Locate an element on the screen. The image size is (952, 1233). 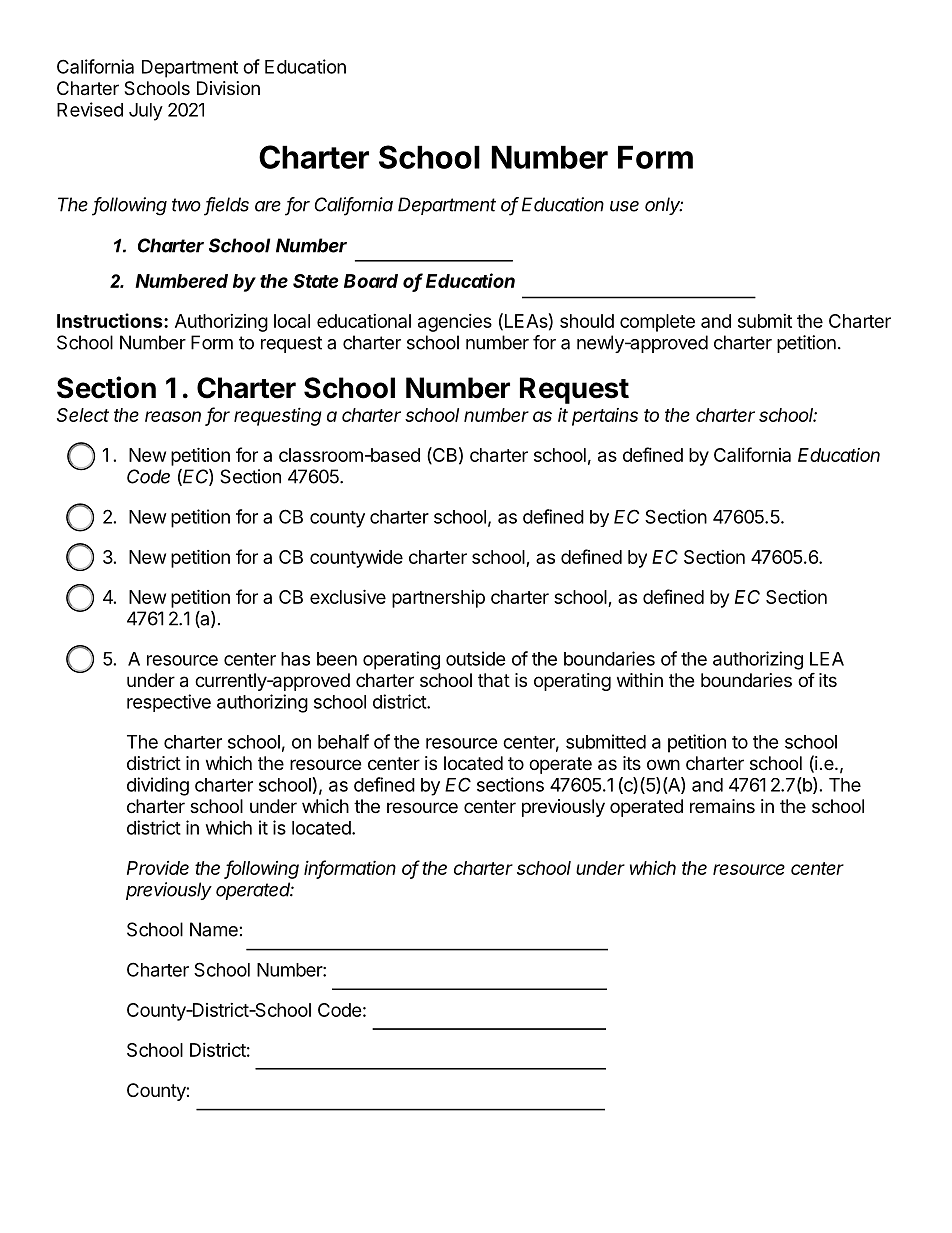
Division is located at coordinates (228, 88).
